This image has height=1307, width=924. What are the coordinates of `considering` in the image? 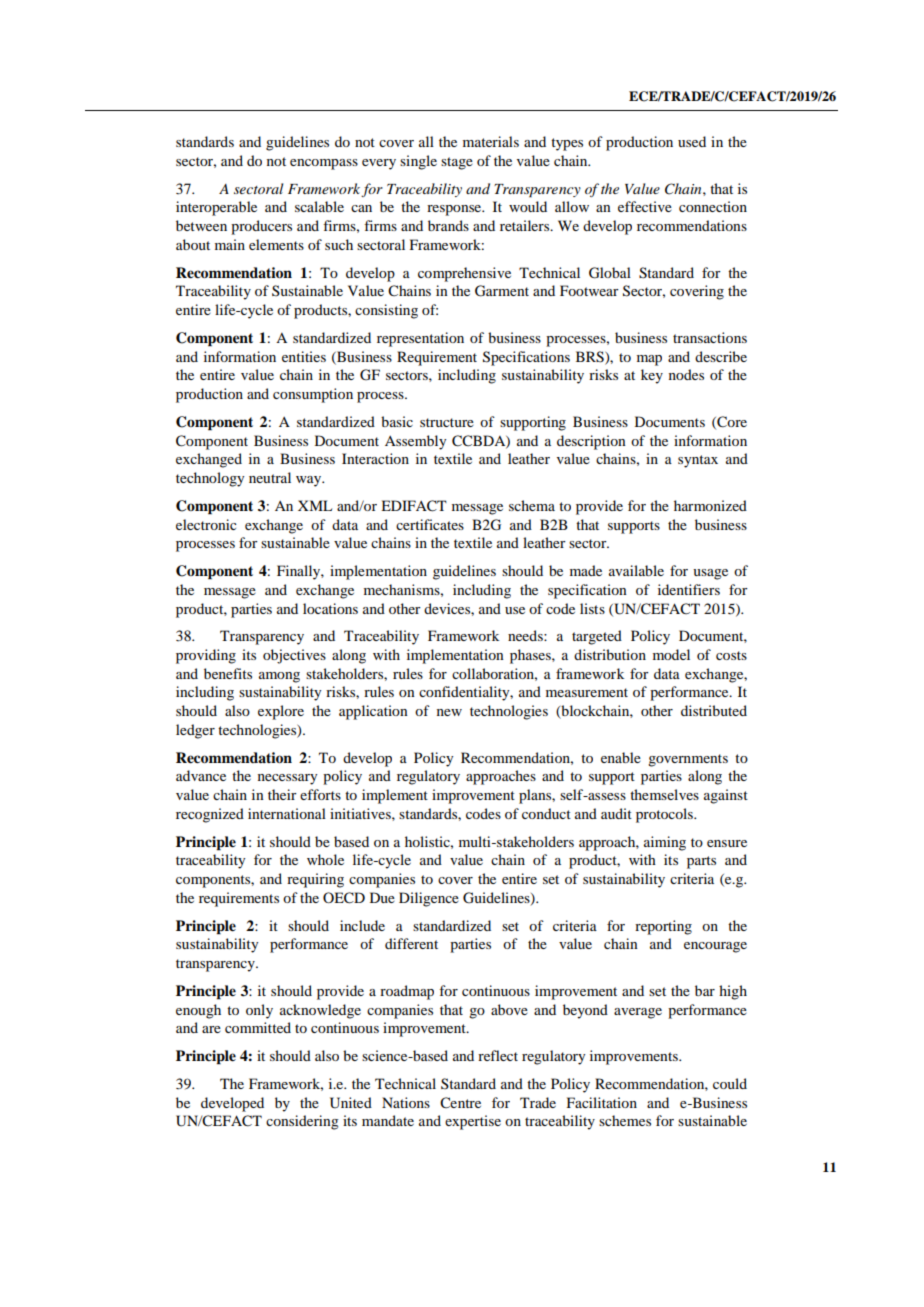 It's located at (302, 1122).
